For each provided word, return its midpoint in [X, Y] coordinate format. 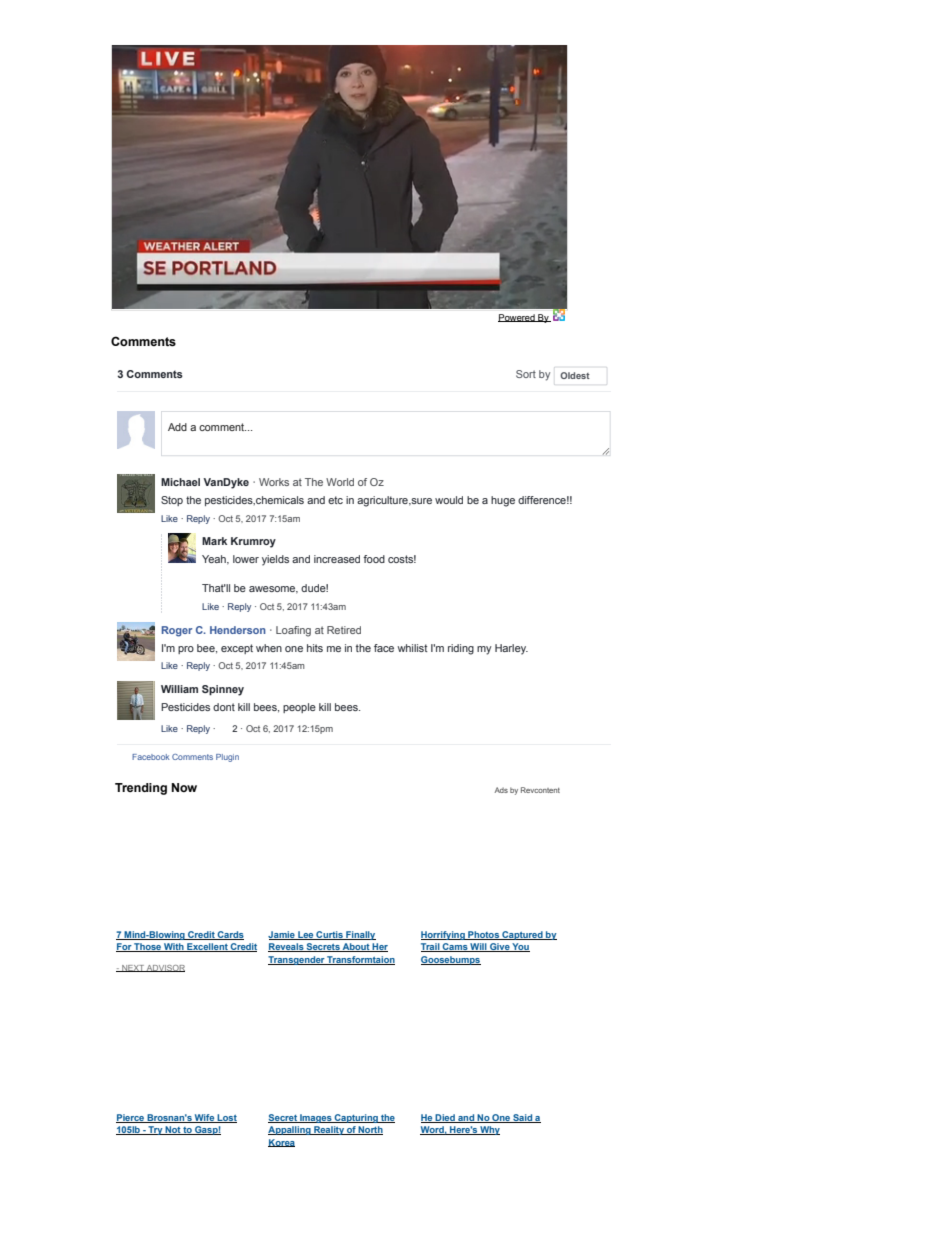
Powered [517, 318]
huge [503, 501]
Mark [214, 541]
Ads [501, 790]
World [340, 482]
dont [224, 707]
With [174, 947]
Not [173, 1130]
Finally [360, 935]
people [299, 708]
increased [337, 559]
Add [177, 427]
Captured [522, 935]
